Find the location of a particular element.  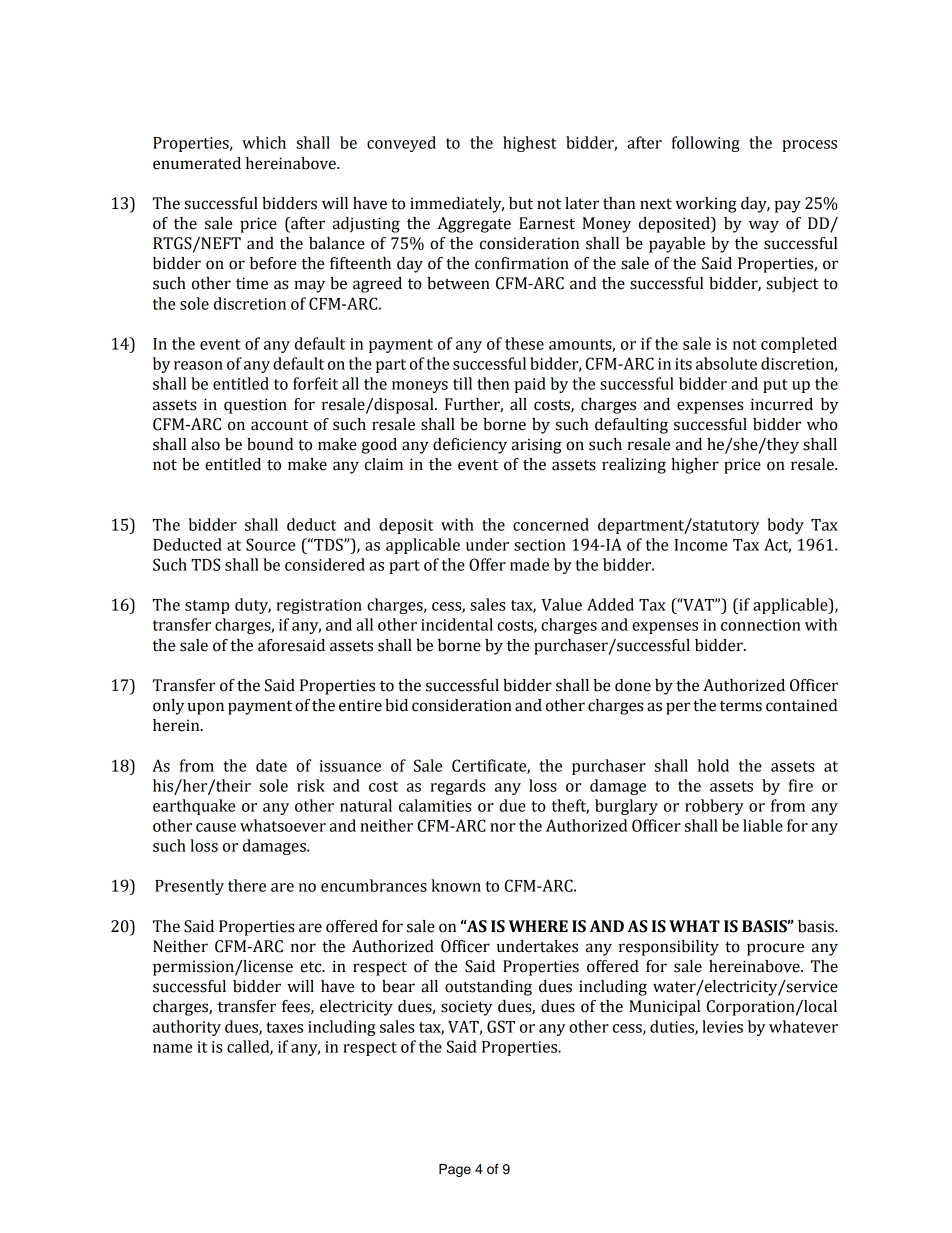

duty is located at coordinates (253, 606).
